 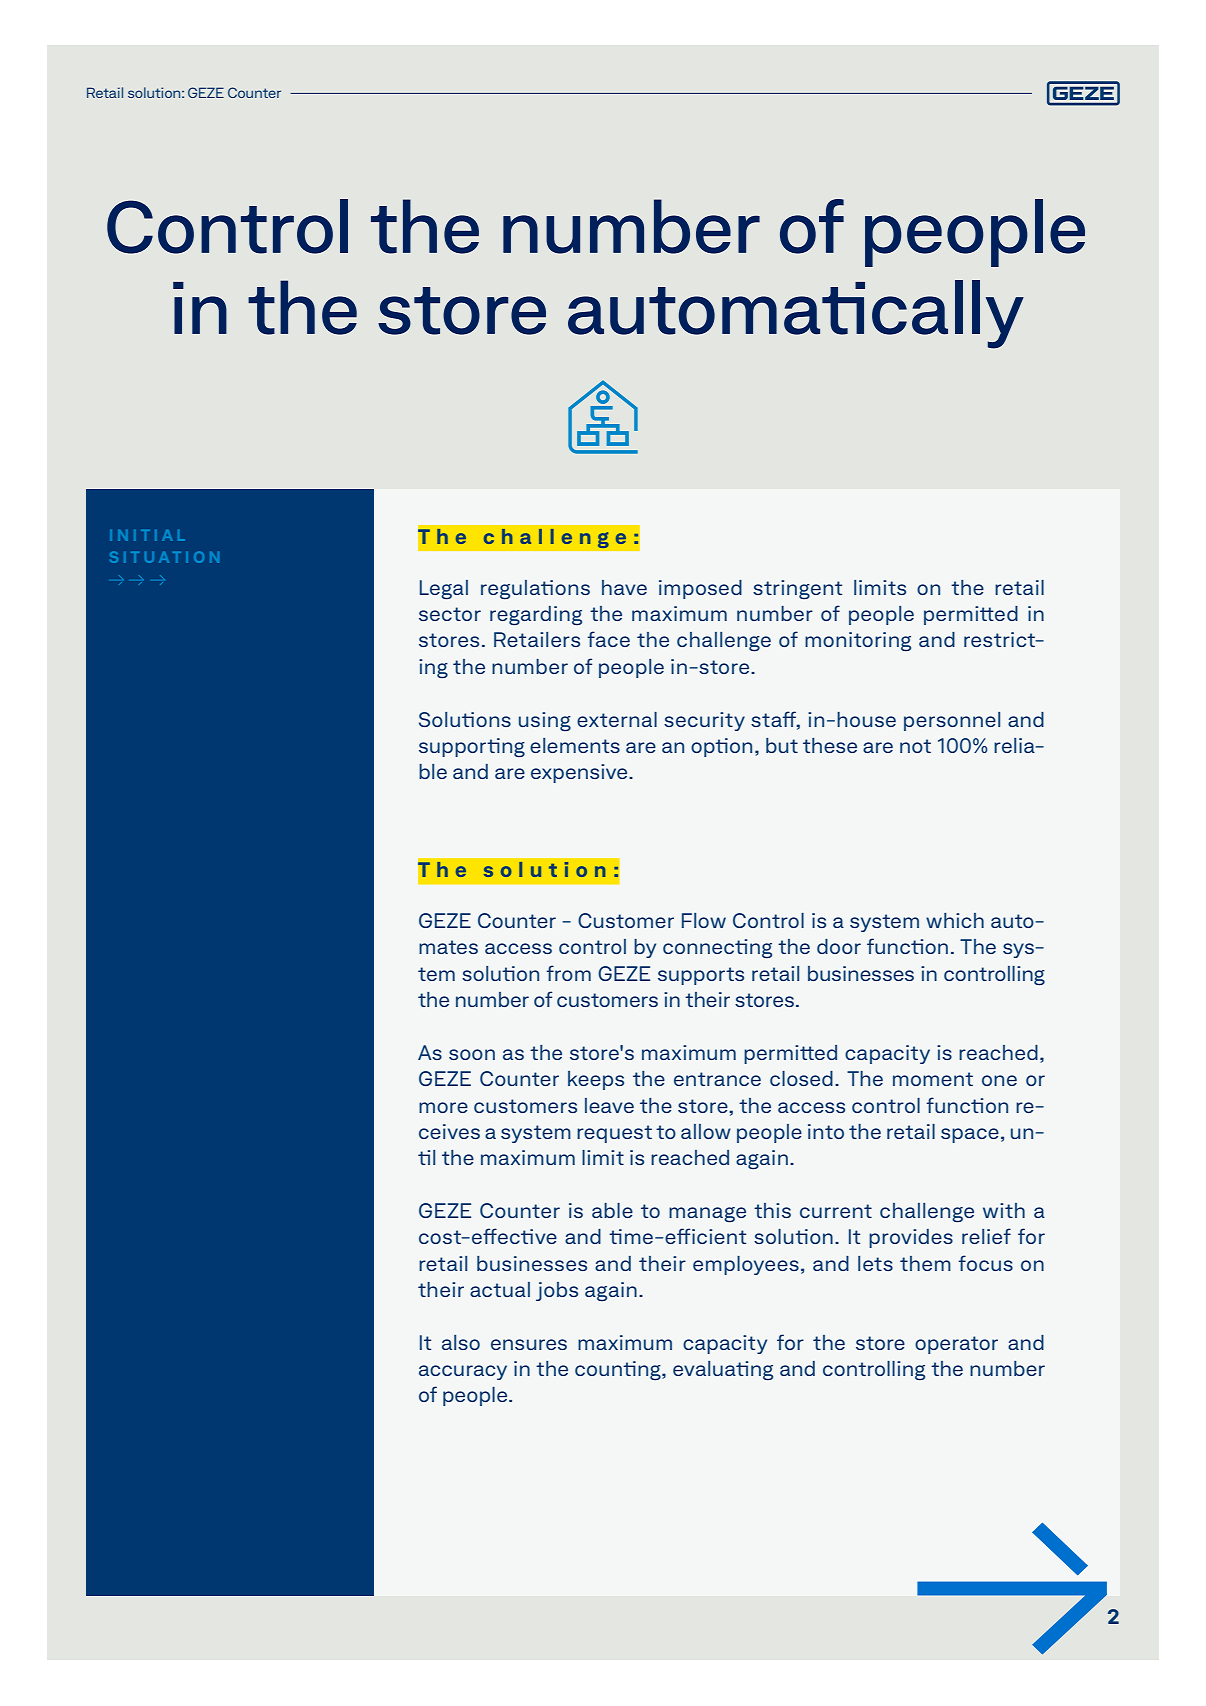 I want to click on from, so click(x=569, y=973).
